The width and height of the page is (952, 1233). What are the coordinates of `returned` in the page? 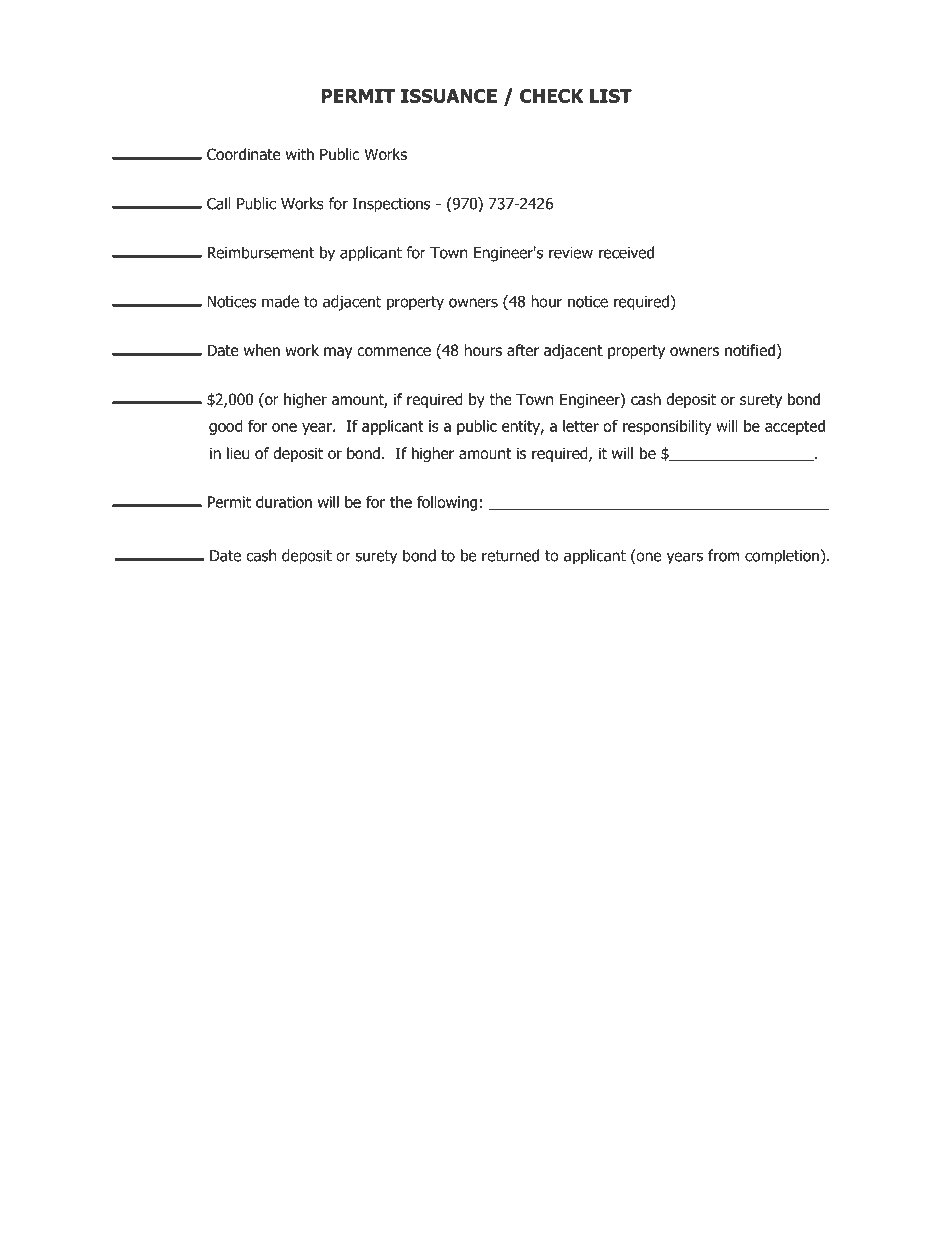 It's located at (510, 555).
